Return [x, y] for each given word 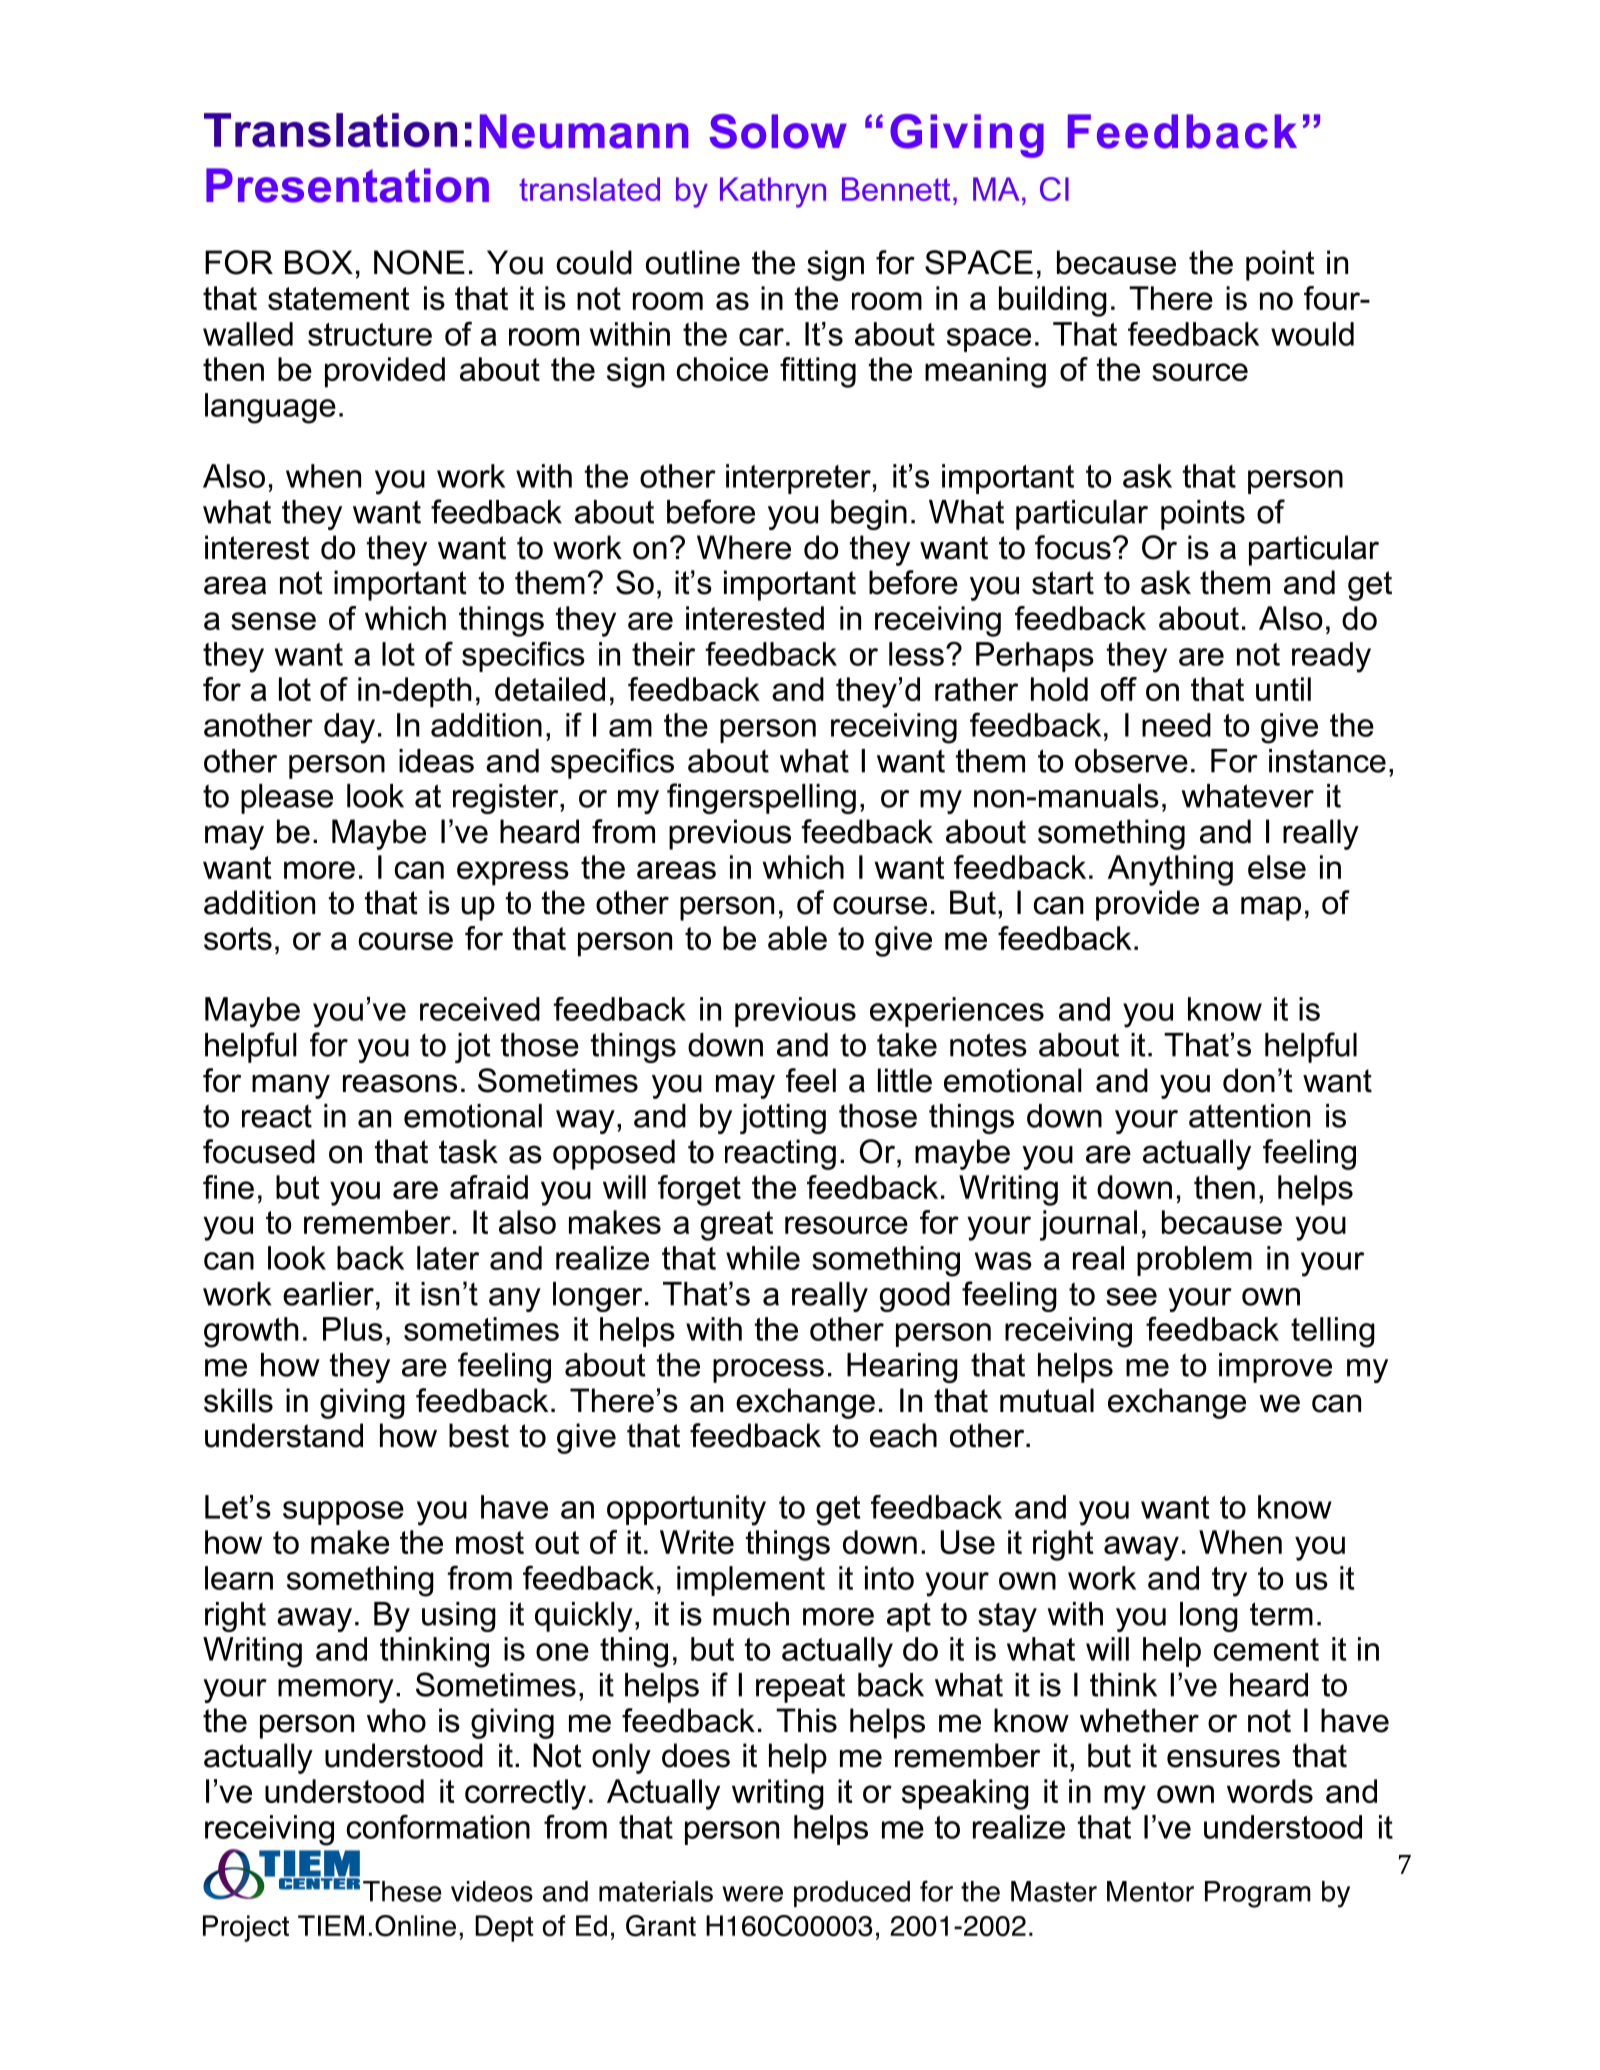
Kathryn [773, 192]
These [402, 1891]
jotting [783, 1119]
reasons [400, 1083]
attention [1249, 1116]
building [1053, 301]
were [752, 1894]
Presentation [347, 185]
